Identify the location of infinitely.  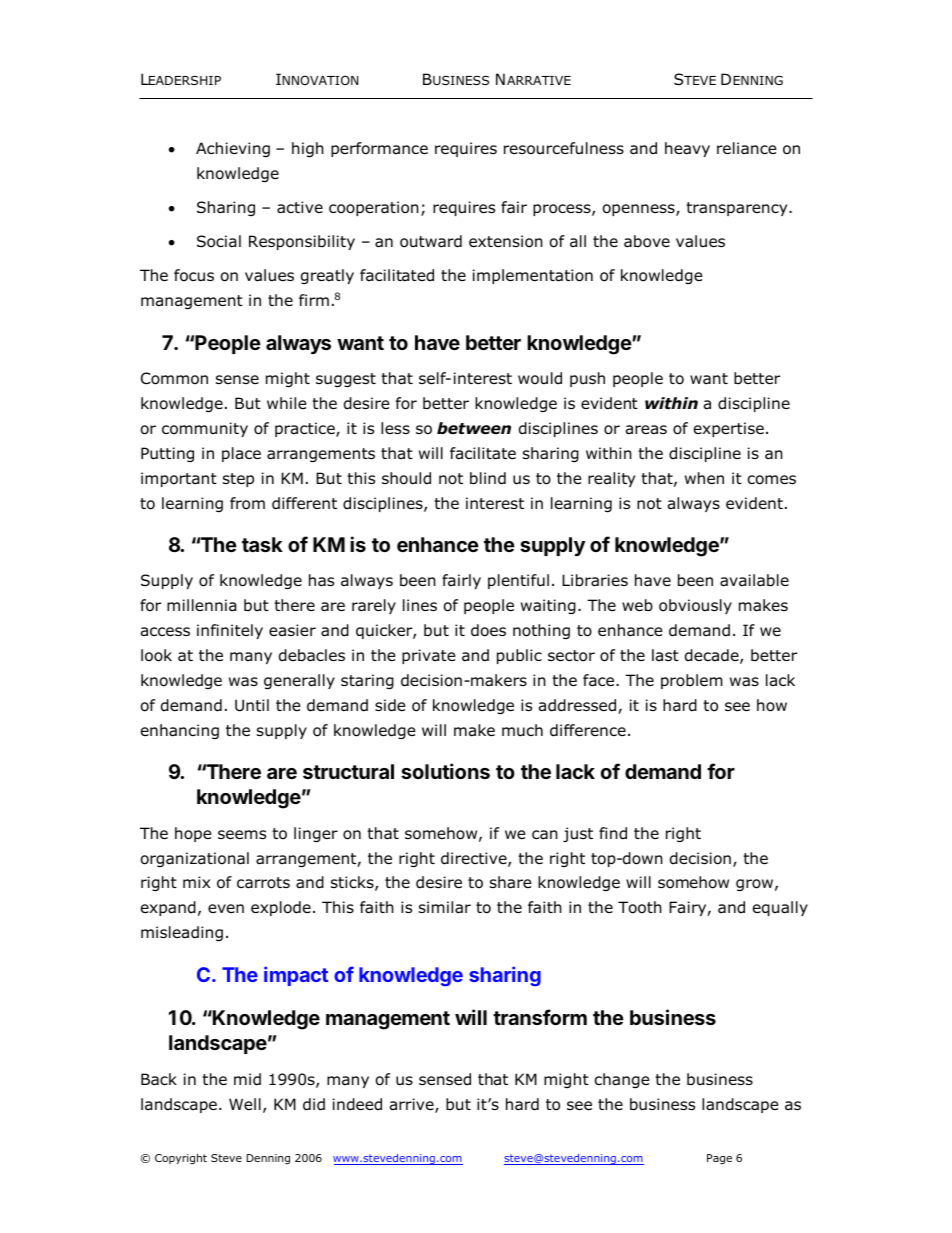
(230, 631).
